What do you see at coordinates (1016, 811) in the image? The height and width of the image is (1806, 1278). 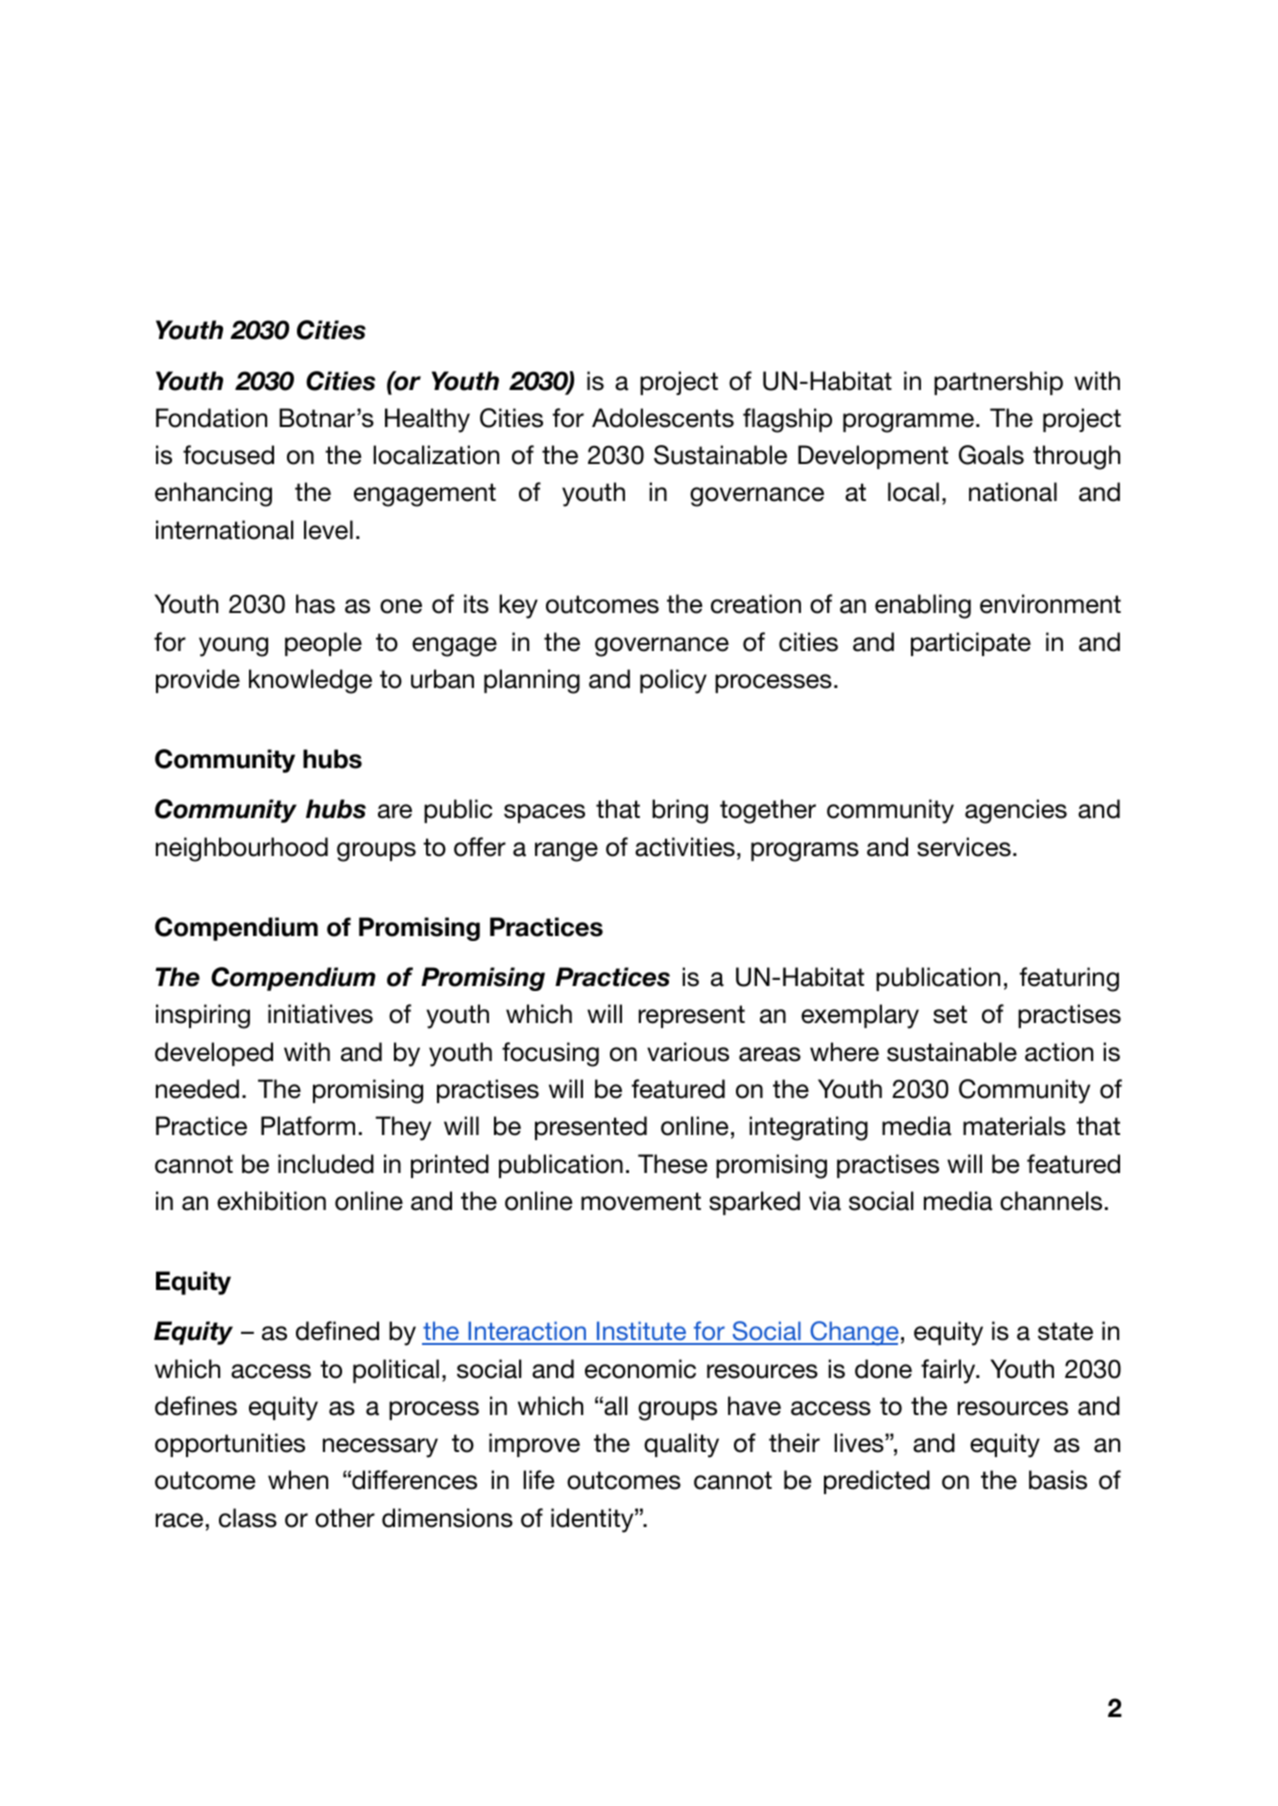 I see `agencies` at bounding box center [1016, 811].
